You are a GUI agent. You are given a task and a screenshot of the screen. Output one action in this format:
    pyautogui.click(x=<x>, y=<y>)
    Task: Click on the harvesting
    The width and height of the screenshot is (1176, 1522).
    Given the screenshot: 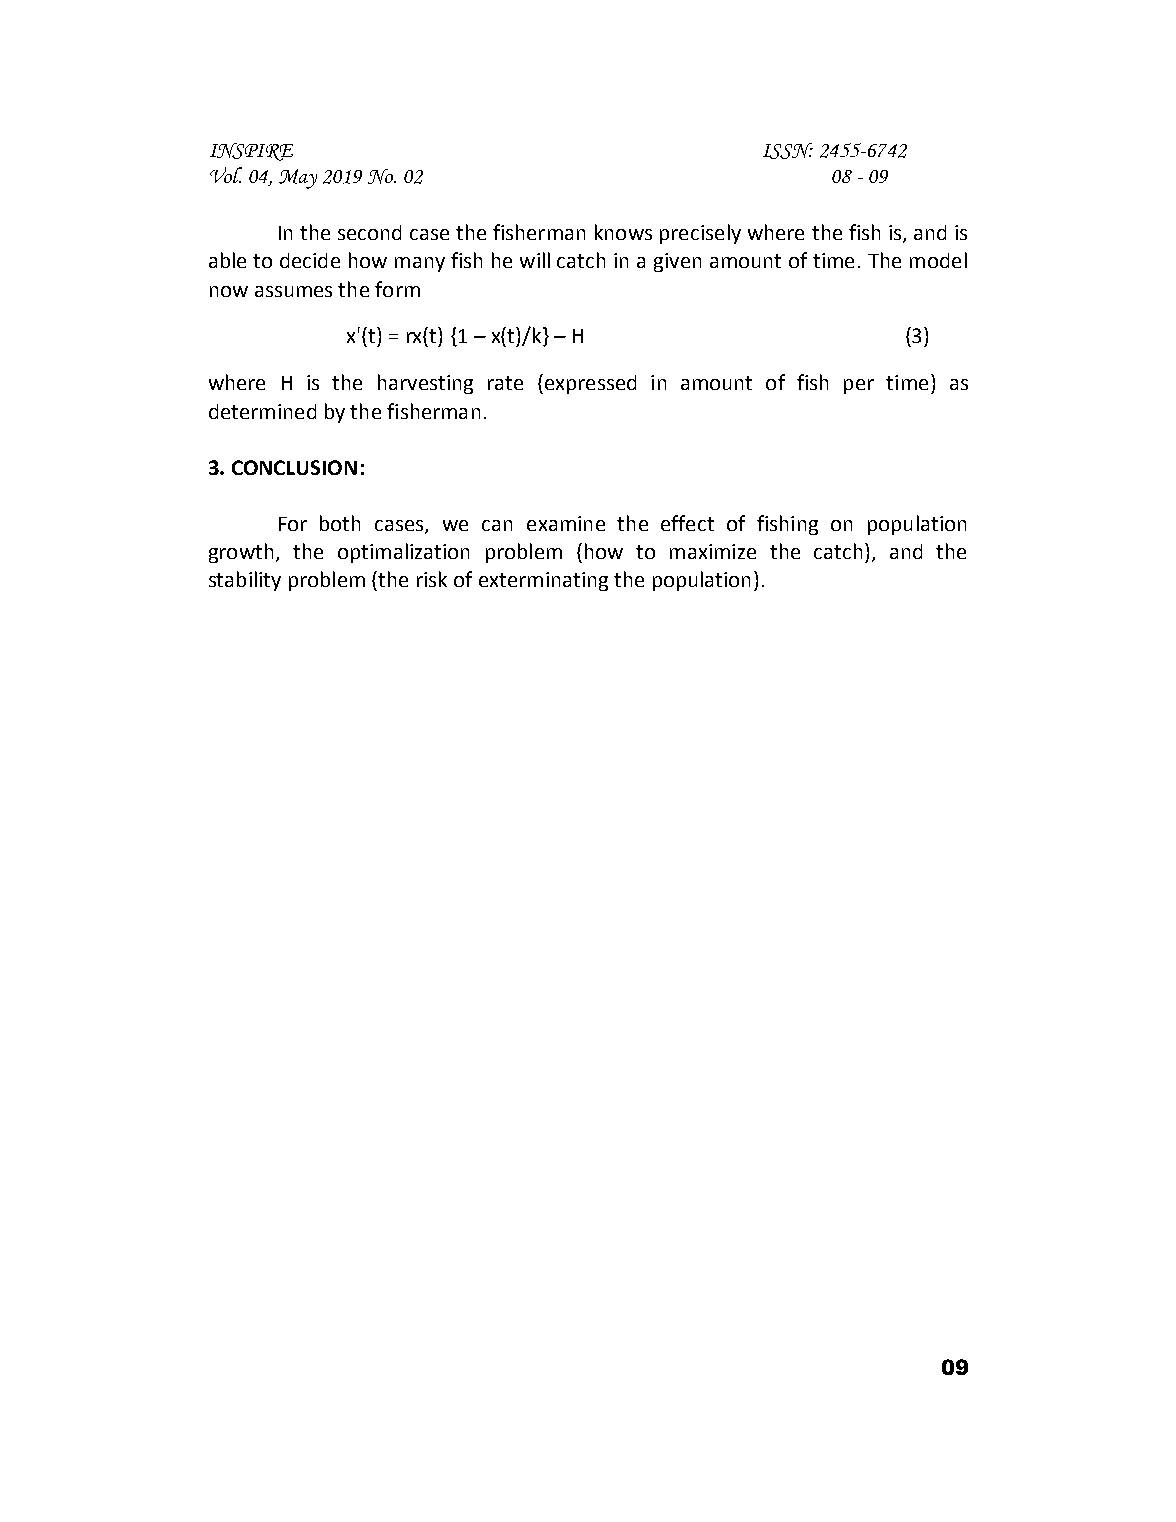 What is the action you would take?
    pyautogui.click(x=425, y=384)
